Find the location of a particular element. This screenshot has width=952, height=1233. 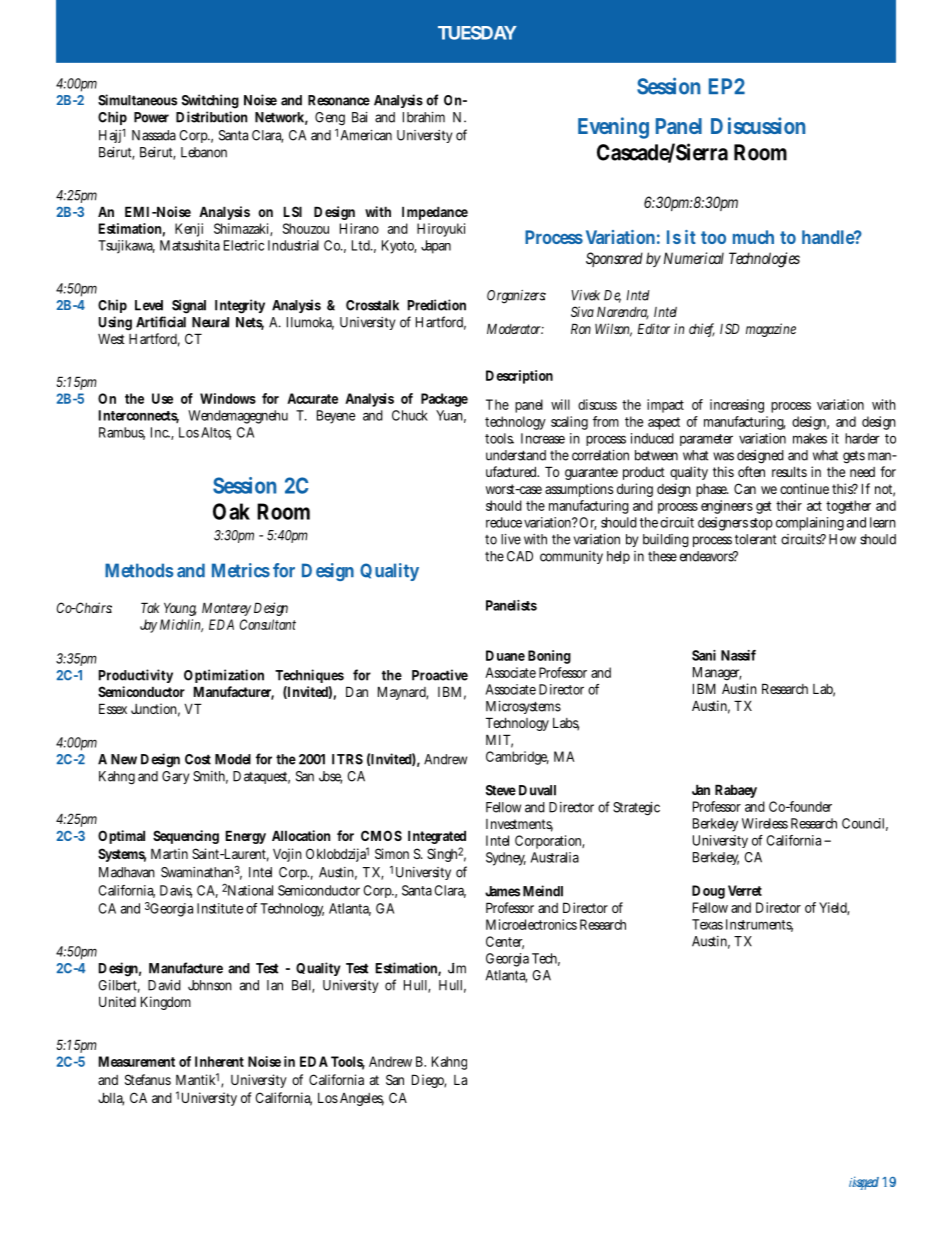

TUESDAY is located at coordinates (477, 33).
